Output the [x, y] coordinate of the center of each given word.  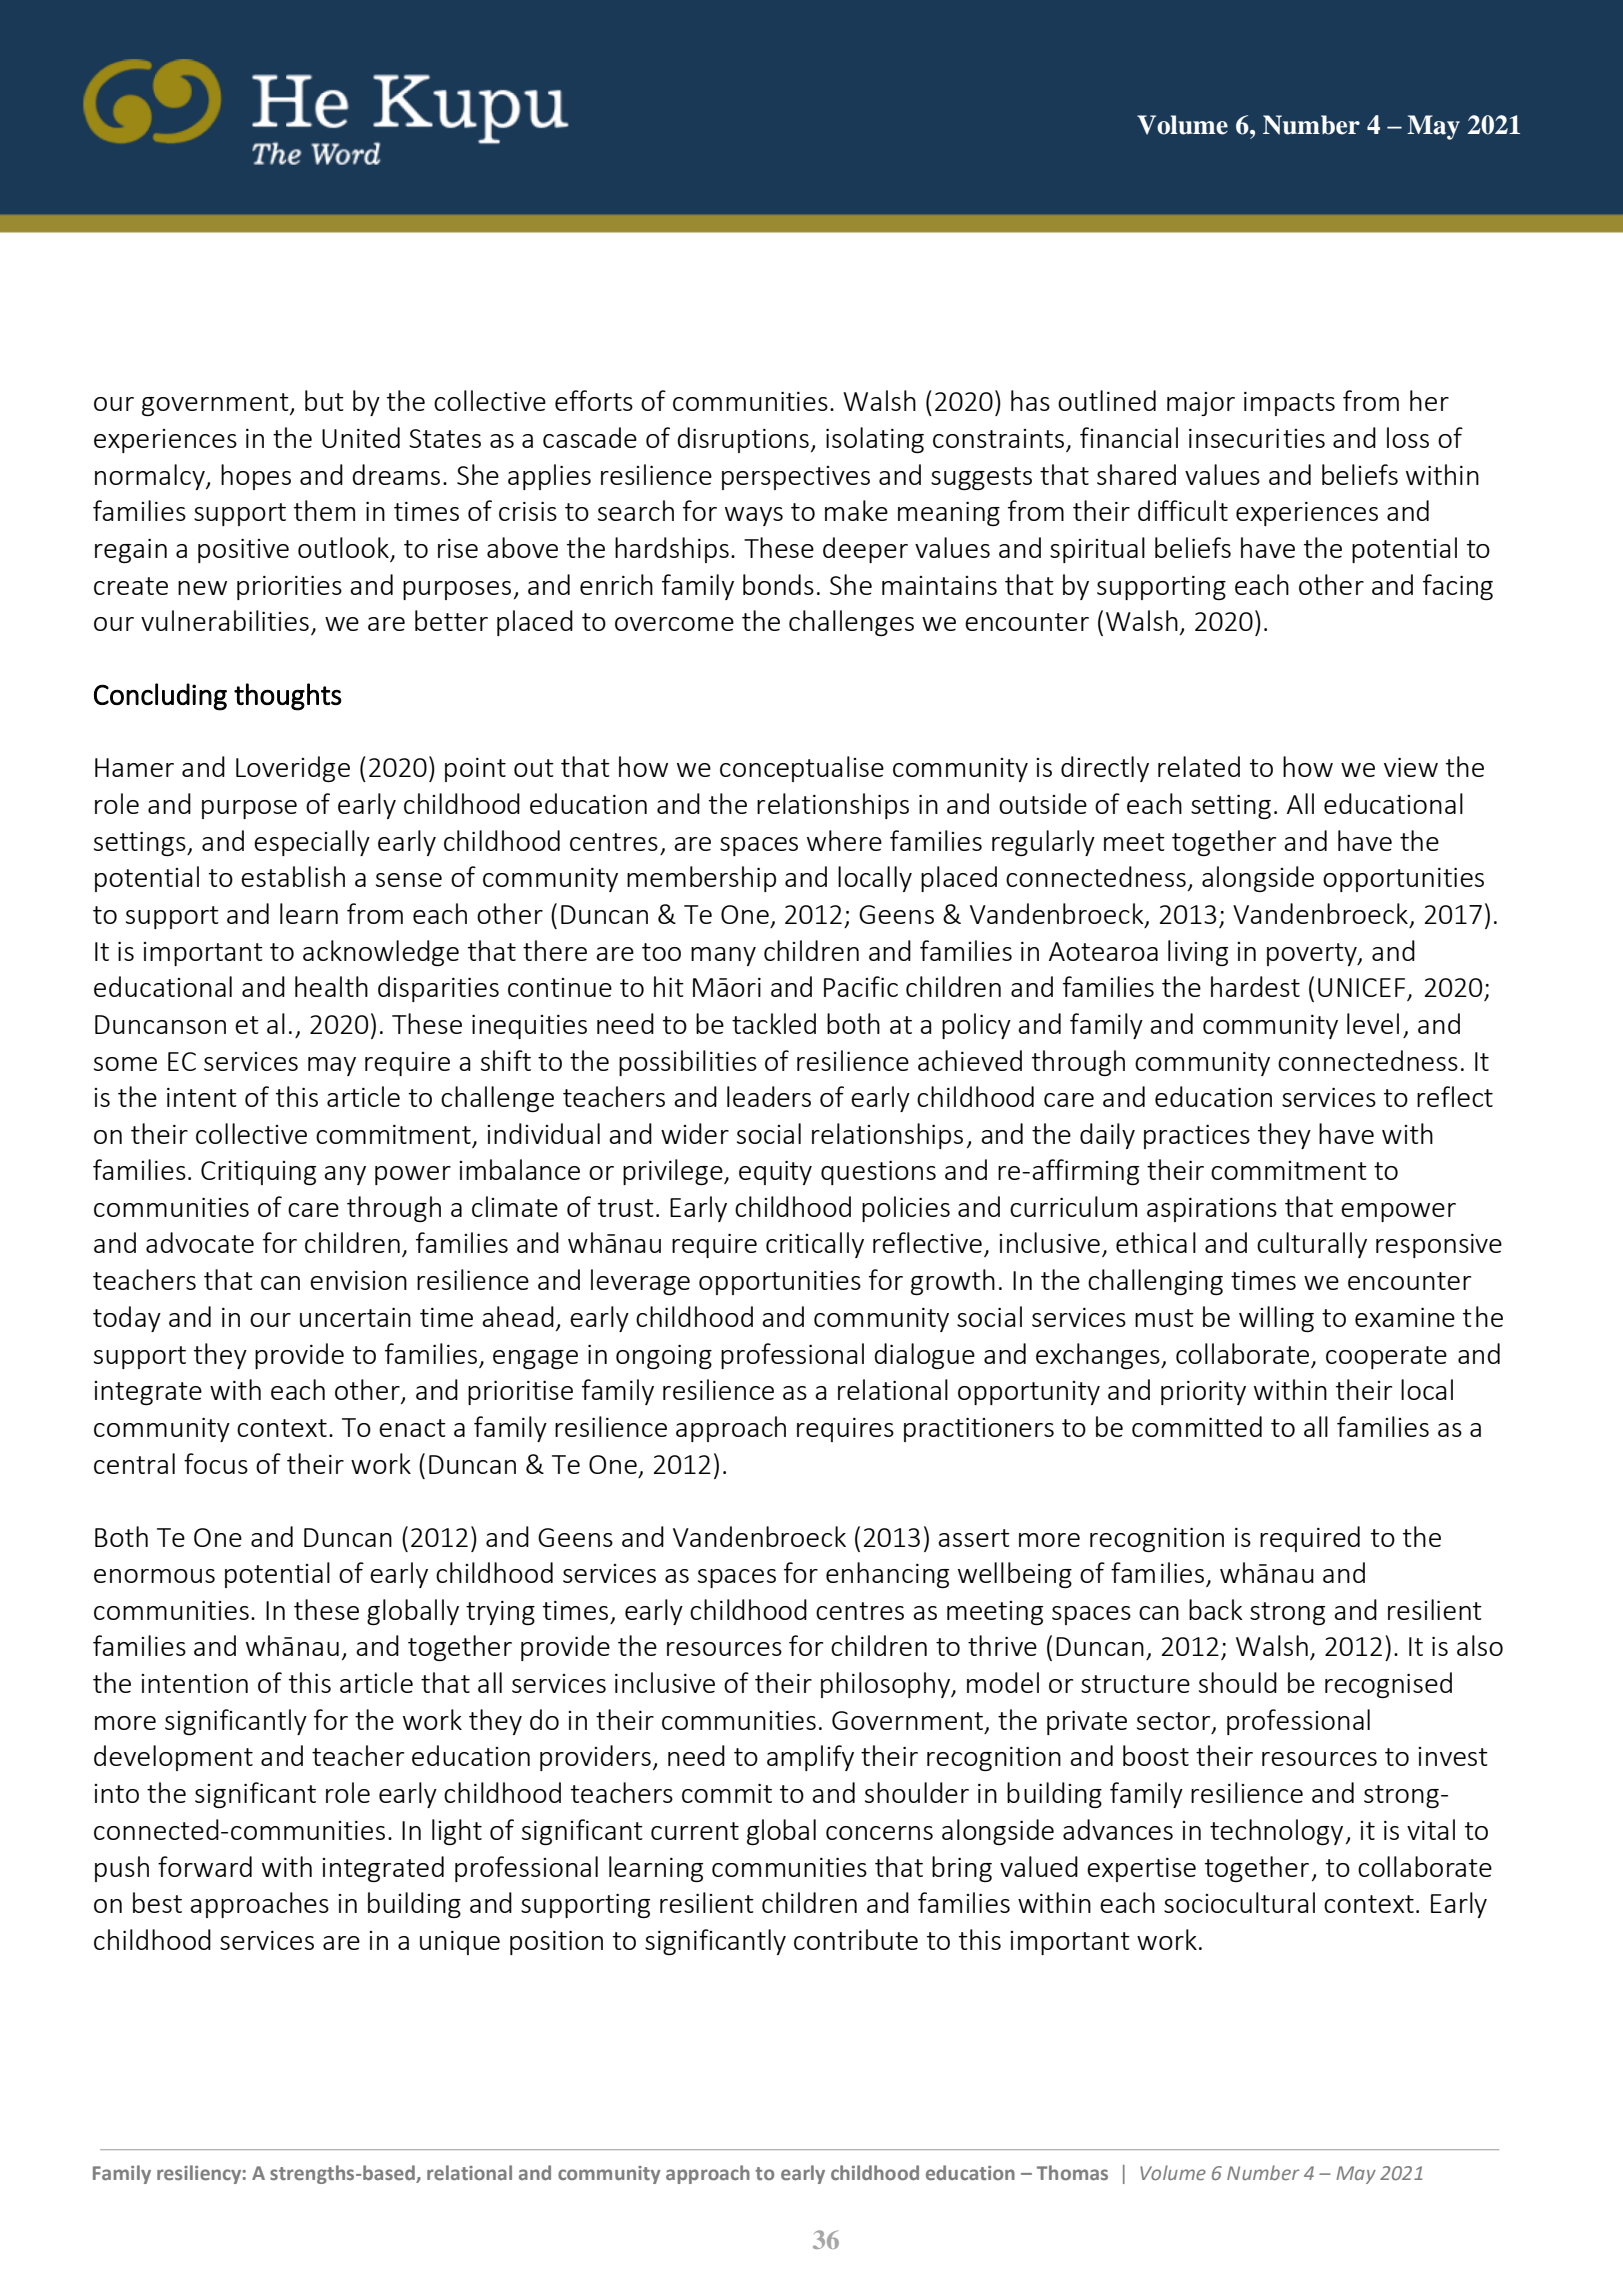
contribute [856, 1939]
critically [815, 1245]
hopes [256, 477]
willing [1276, 1319]
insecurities [1257, 438]
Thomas [1072, 2172]
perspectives [796, 478]
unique [460, 1943]
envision [358, 1280]
